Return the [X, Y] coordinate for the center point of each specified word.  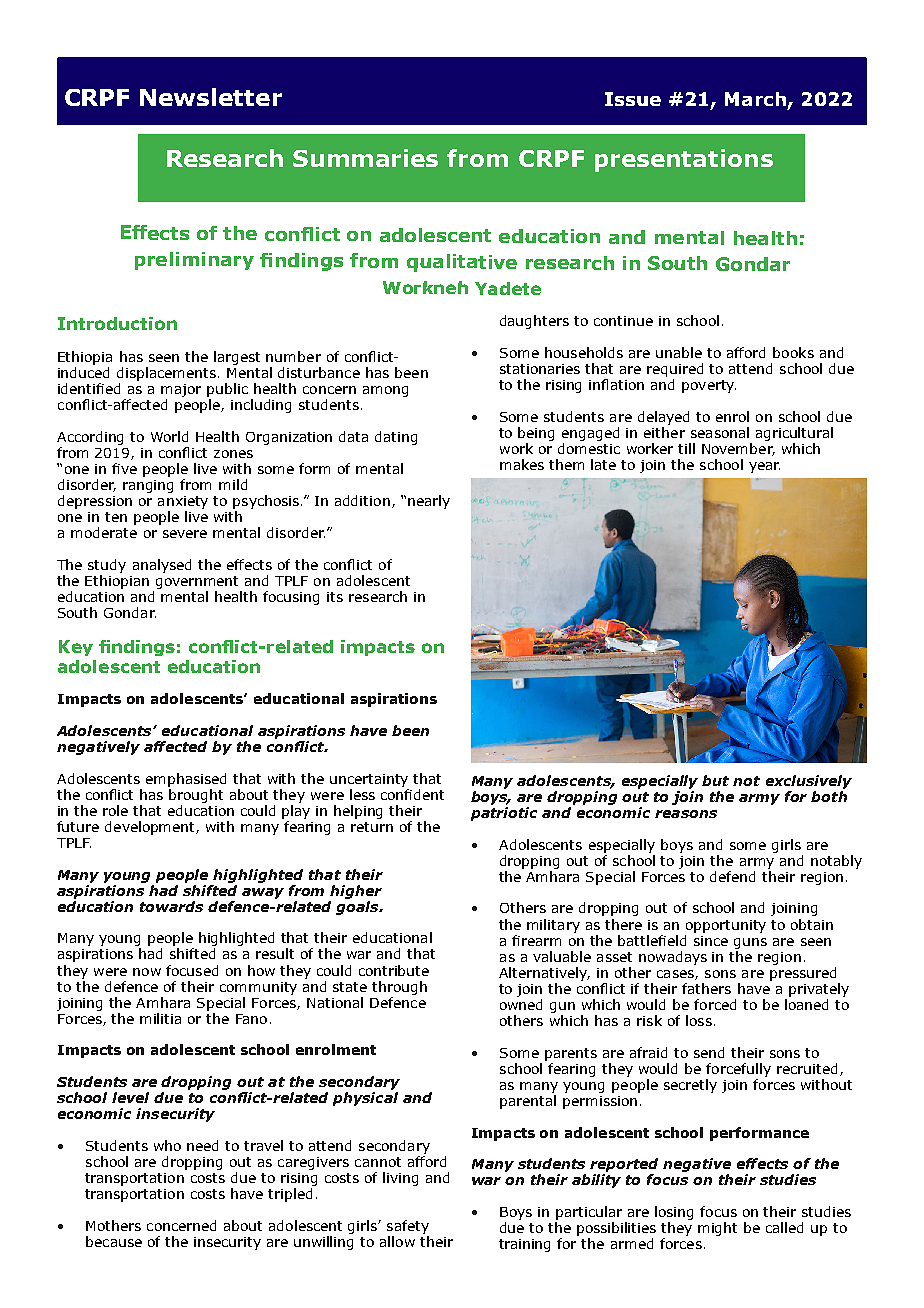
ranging [148, 486]
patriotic [504, 814]
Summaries [365, 158]
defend [732, 876]
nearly [429, 502]
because [114, 1241]
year [764, 467]
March [755, 99]
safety [408, 1227]
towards [171, 906]
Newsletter [211, 97]
